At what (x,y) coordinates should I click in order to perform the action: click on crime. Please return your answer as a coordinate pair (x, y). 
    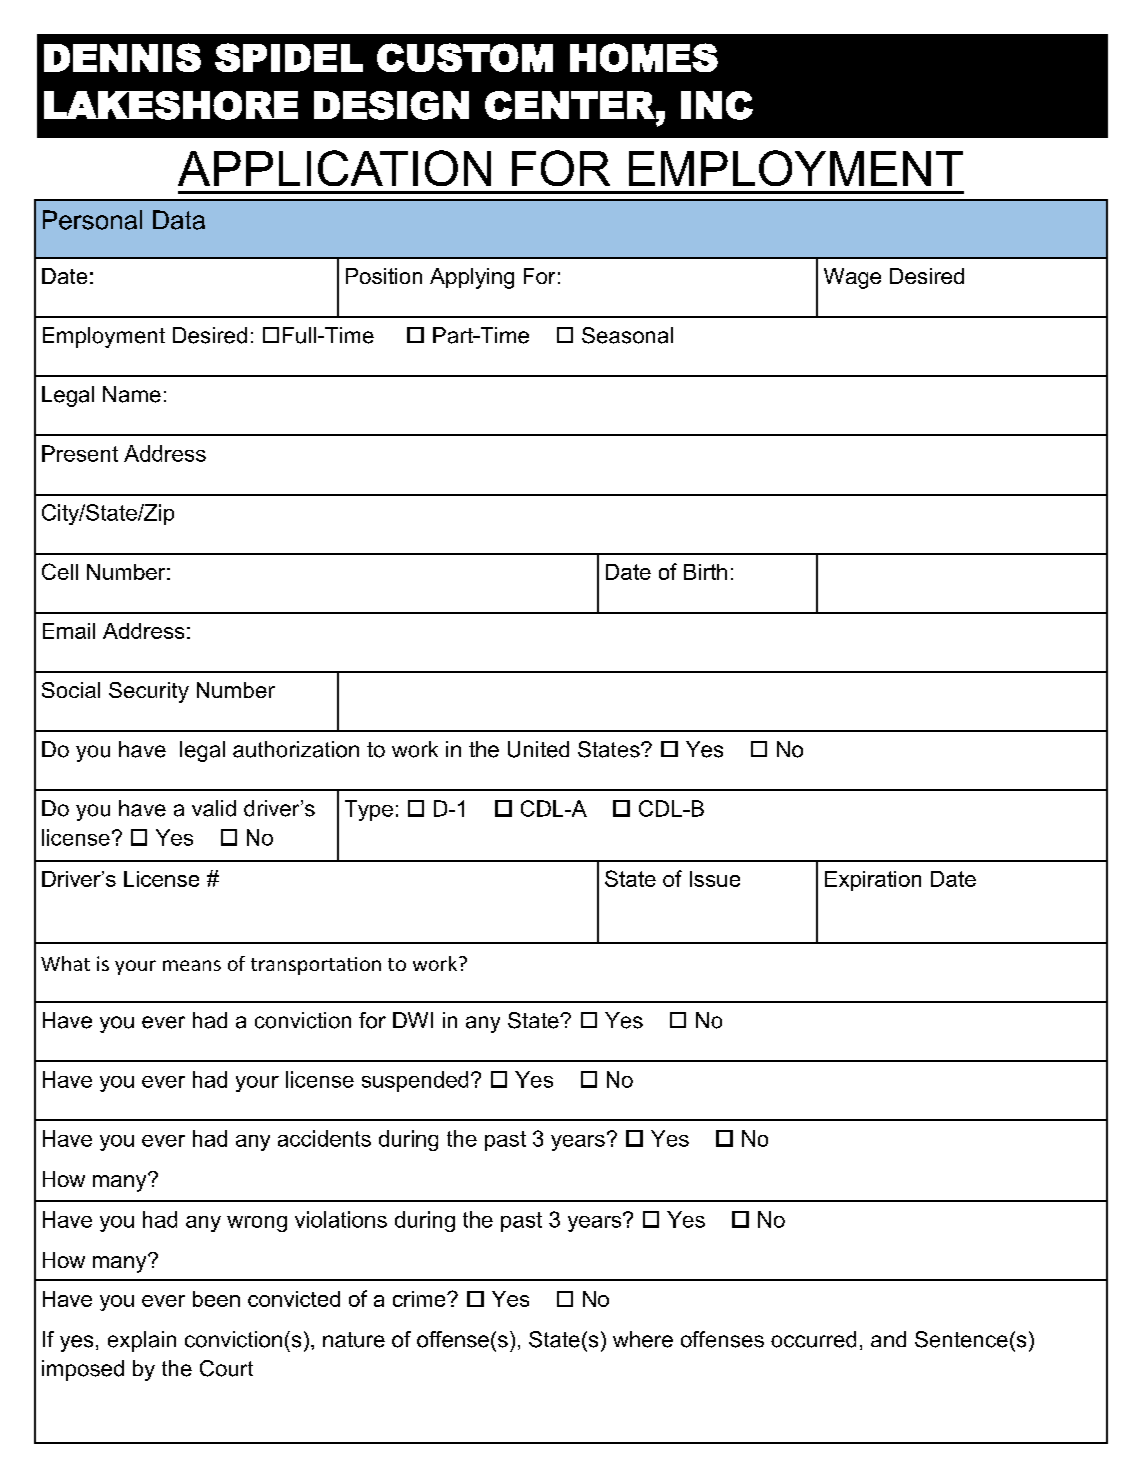
    Looking at the image, I should click on (420, 1299).
